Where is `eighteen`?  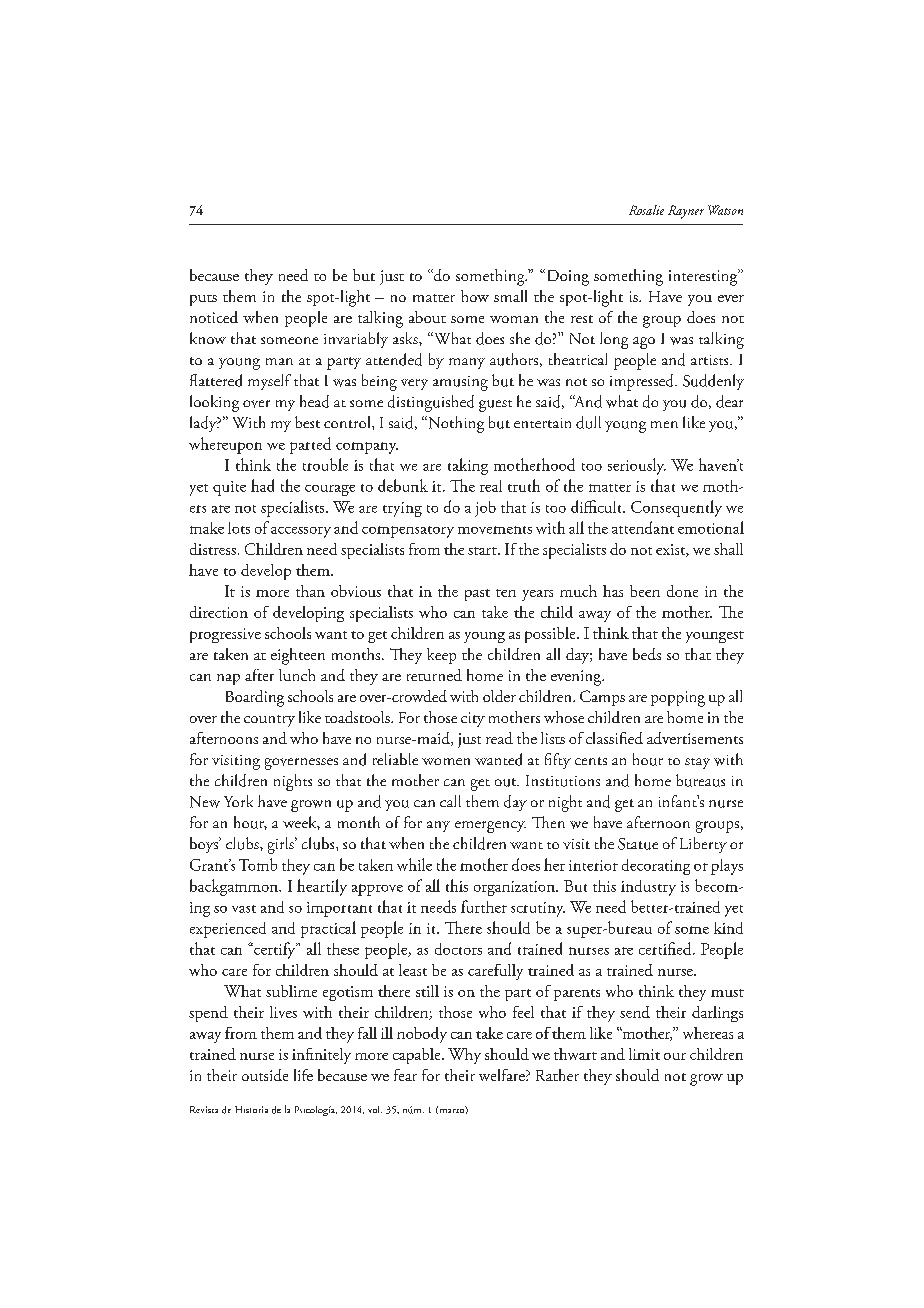
eighteen is located at coordinates (298, 656).
